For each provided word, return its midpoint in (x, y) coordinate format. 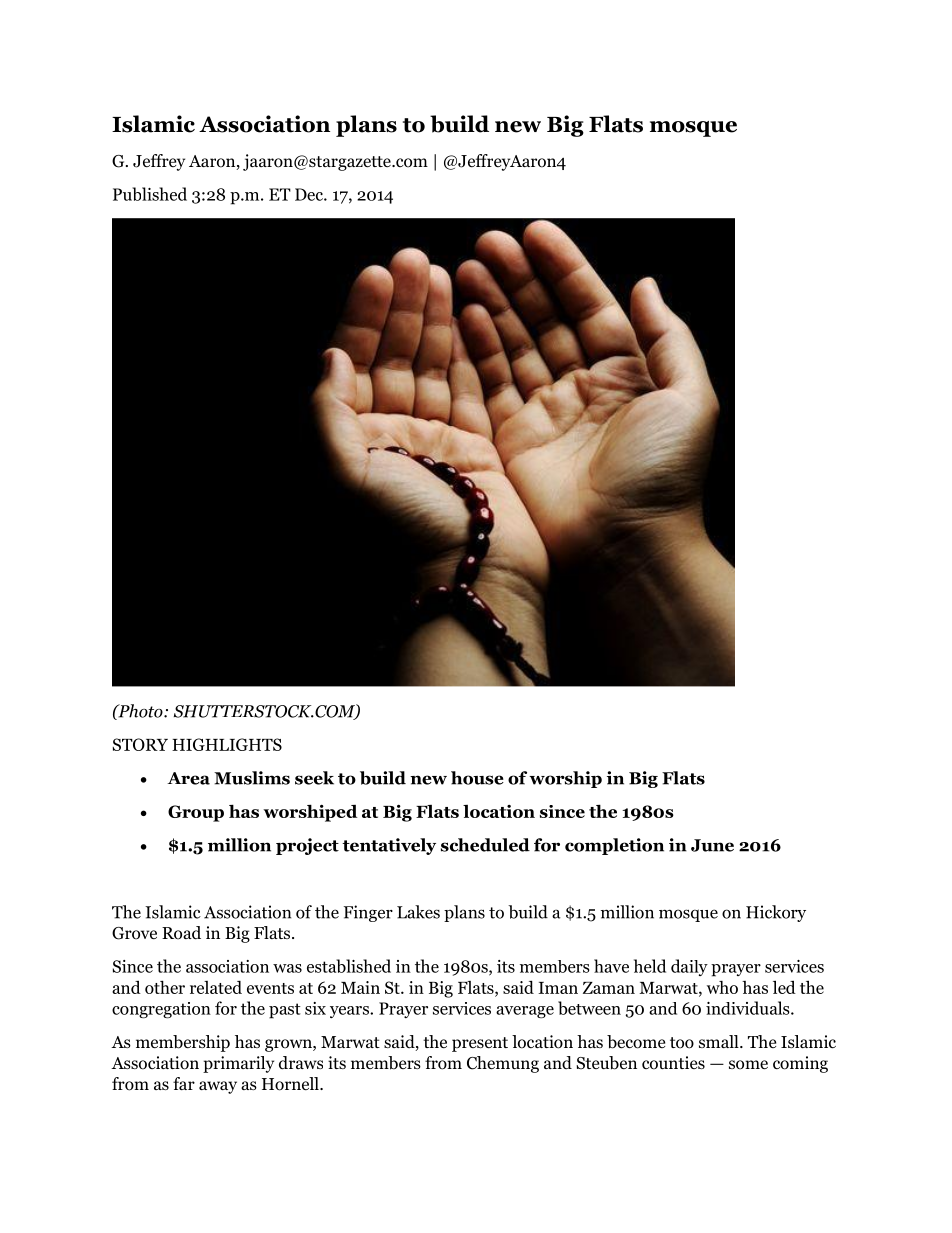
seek (314, 778)
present (480, 1044)
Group (196, 813)
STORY (140, 744)
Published (150, 194)
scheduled (485, 845)
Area (188, 778)
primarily (238, 1064)
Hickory (776, 913)
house (477, 778)
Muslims (252, 778)
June (712, 845)
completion (614, 846)
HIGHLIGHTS (227, 744)
